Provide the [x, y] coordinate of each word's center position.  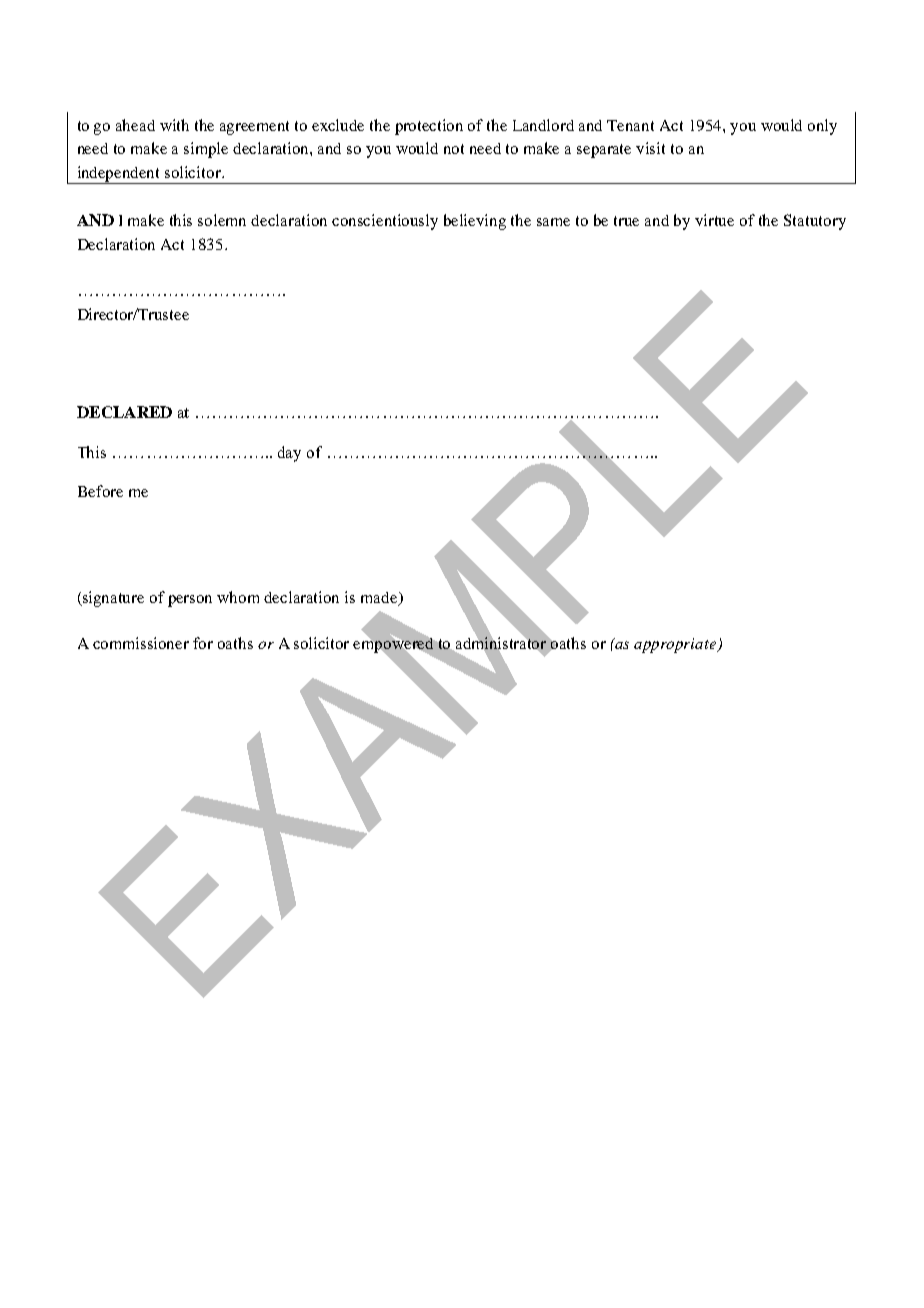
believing [475, 222]
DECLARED [124, 412]
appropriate [676, 645]
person [190, 601]
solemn [222, 220]
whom [238, 597]
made [380, 598]
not [454, 149]
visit [650, 148]
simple [206, 150]
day [289, 454]
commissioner [141, 643]
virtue [714, 220]
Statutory [815, 222]
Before [100, 491]
